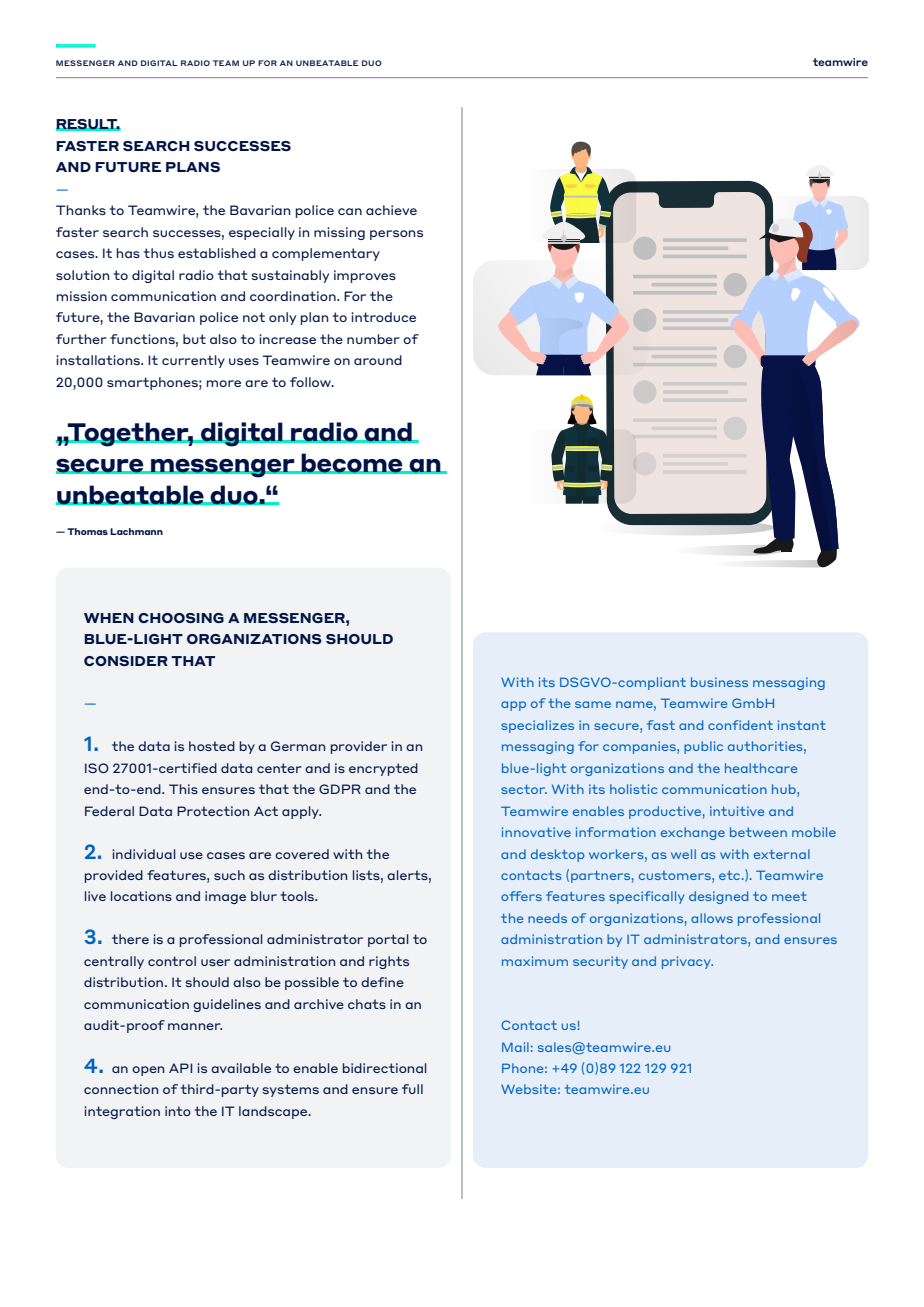 This document has height=1307, width=924. I want to click on become, so click(352, 463).
